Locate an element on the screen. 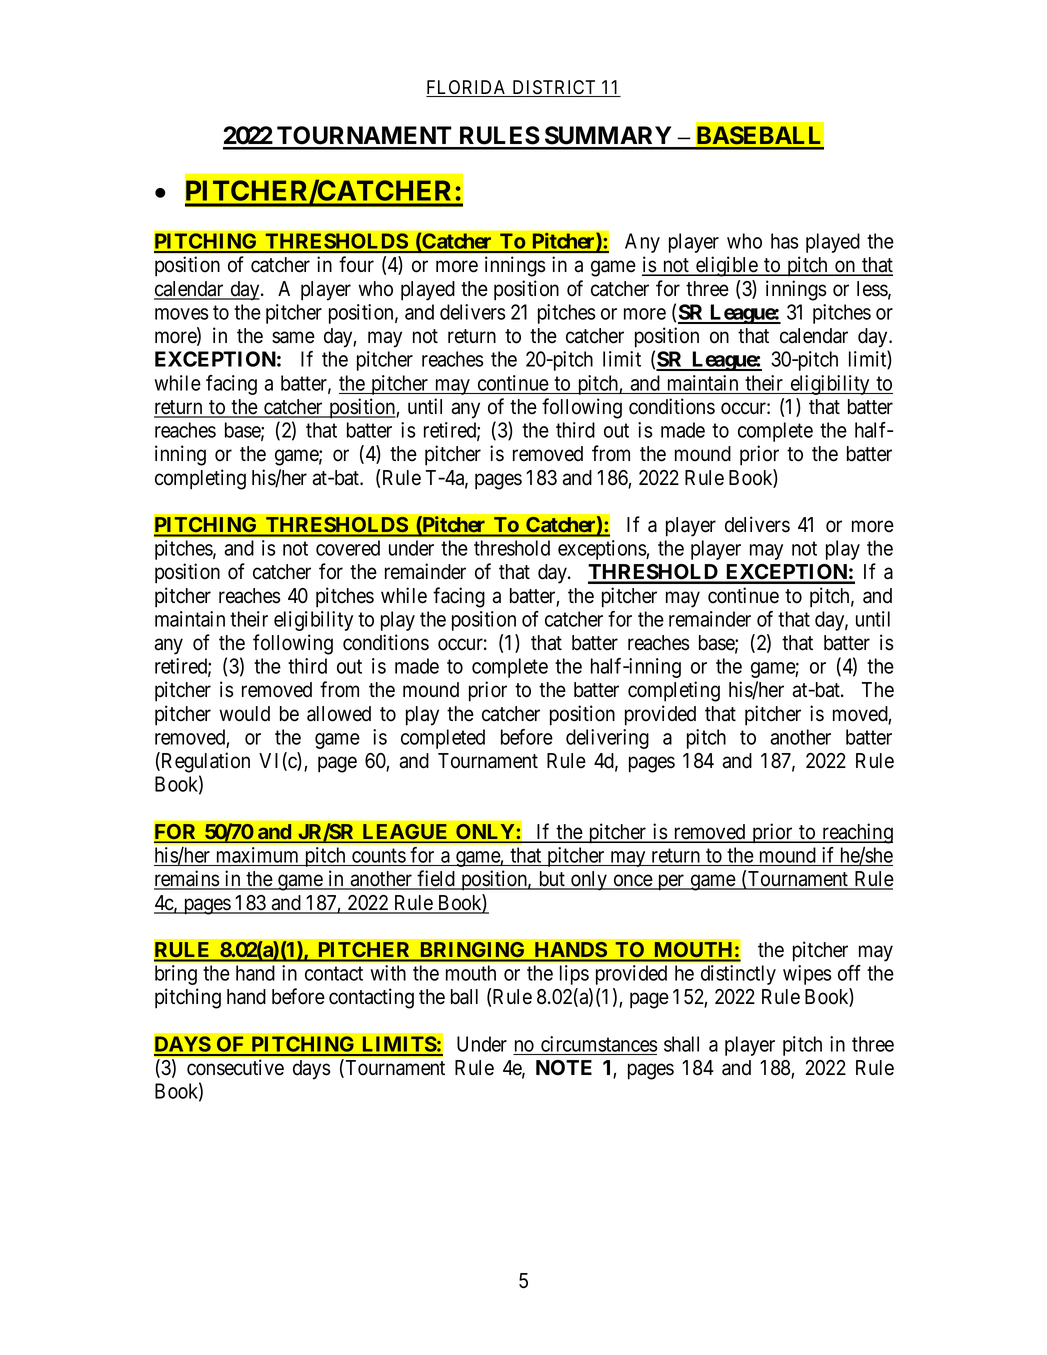  consecutive is located at coordinates (235, 1067).
